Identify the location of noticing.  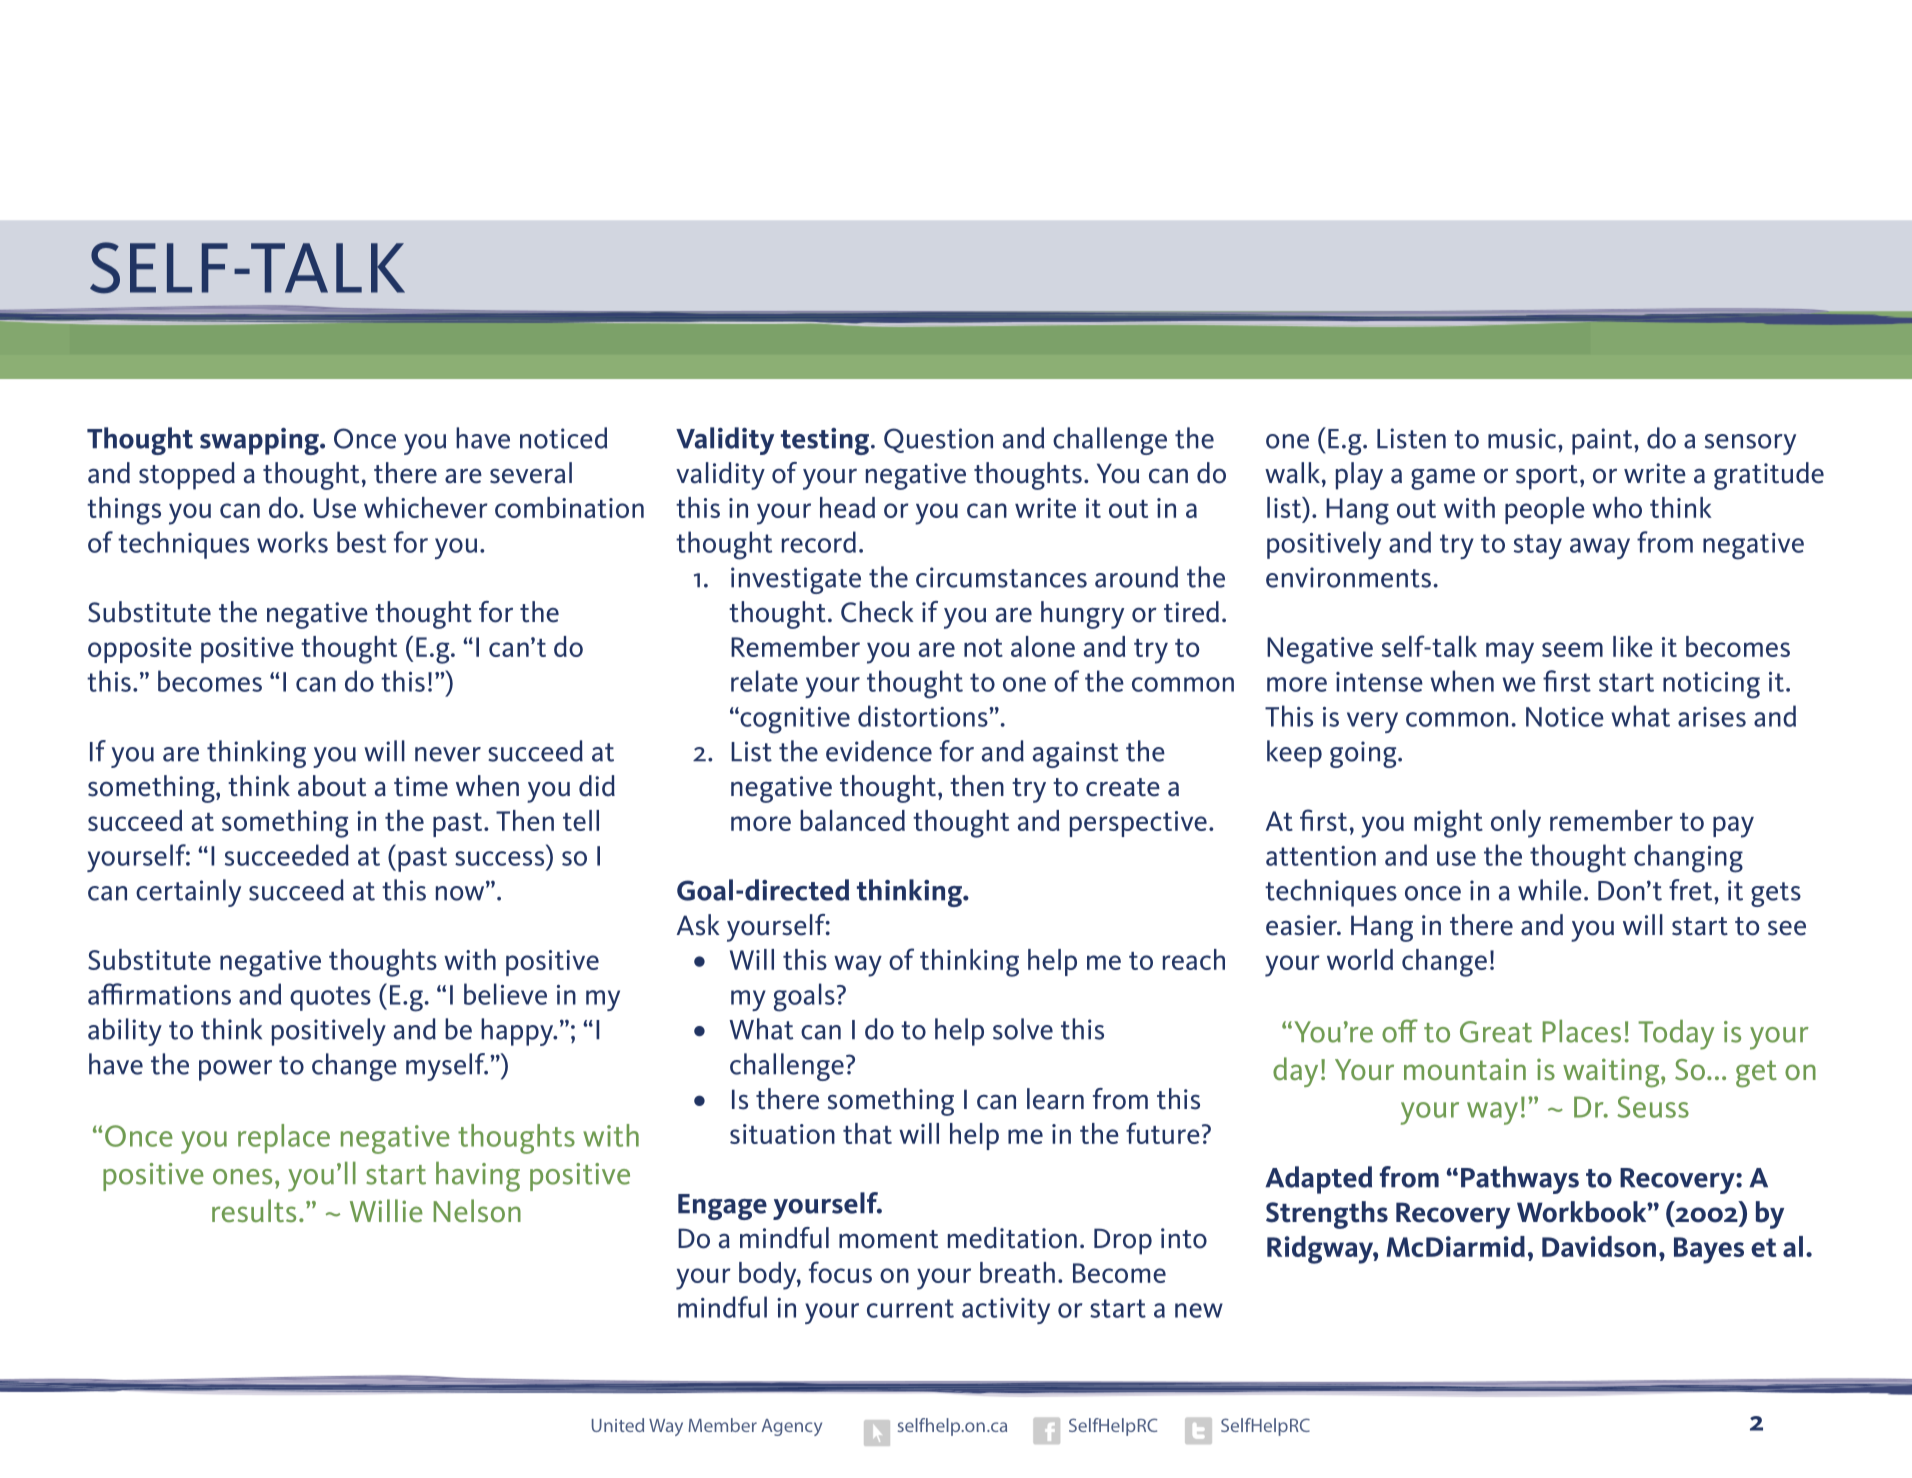
(1711, 685).
